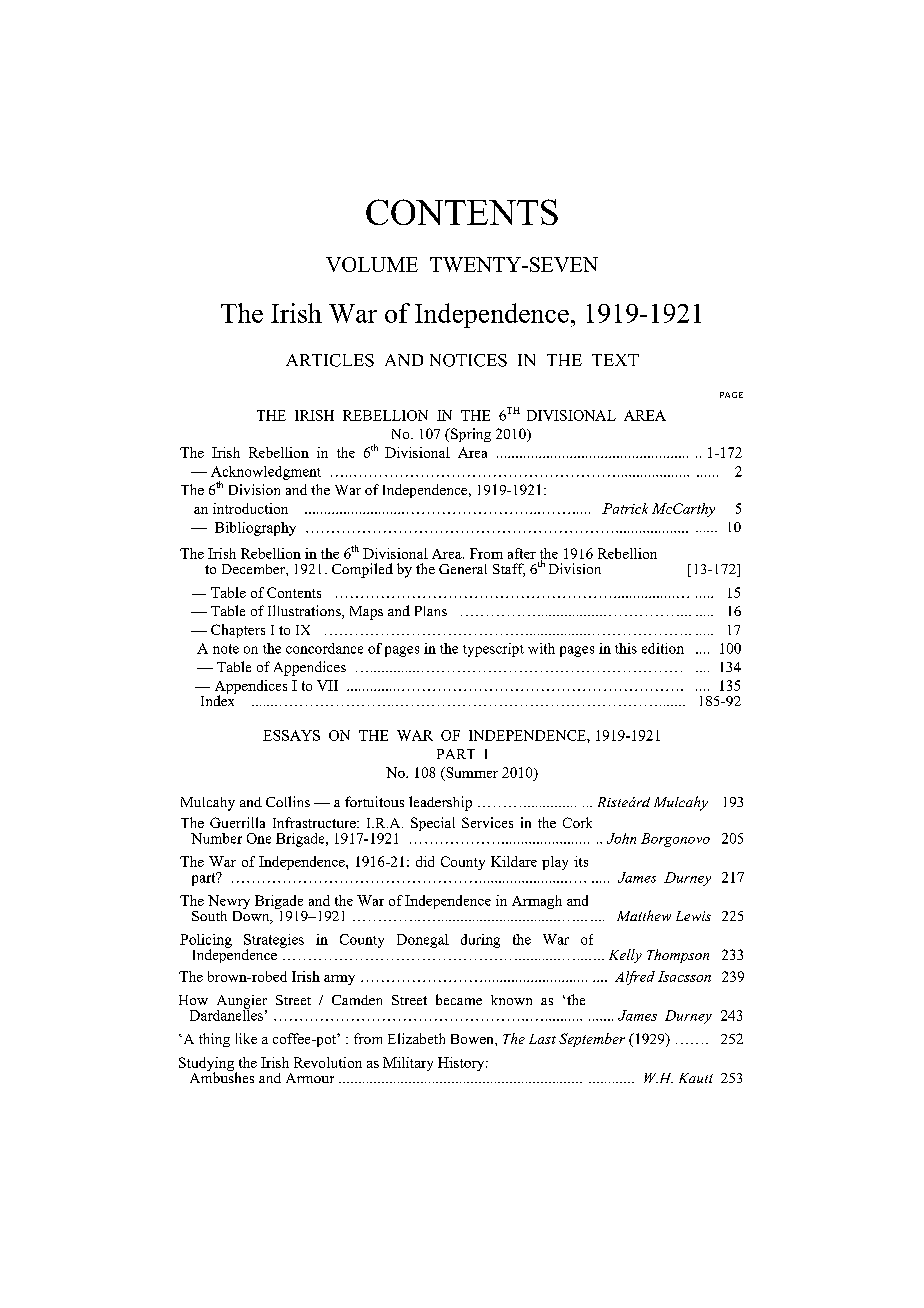 The height and width of the document is (1308, 924). What do you see at coordinates (216, 838) in the document?
I see `Number` at bounding box center [216, 838].
